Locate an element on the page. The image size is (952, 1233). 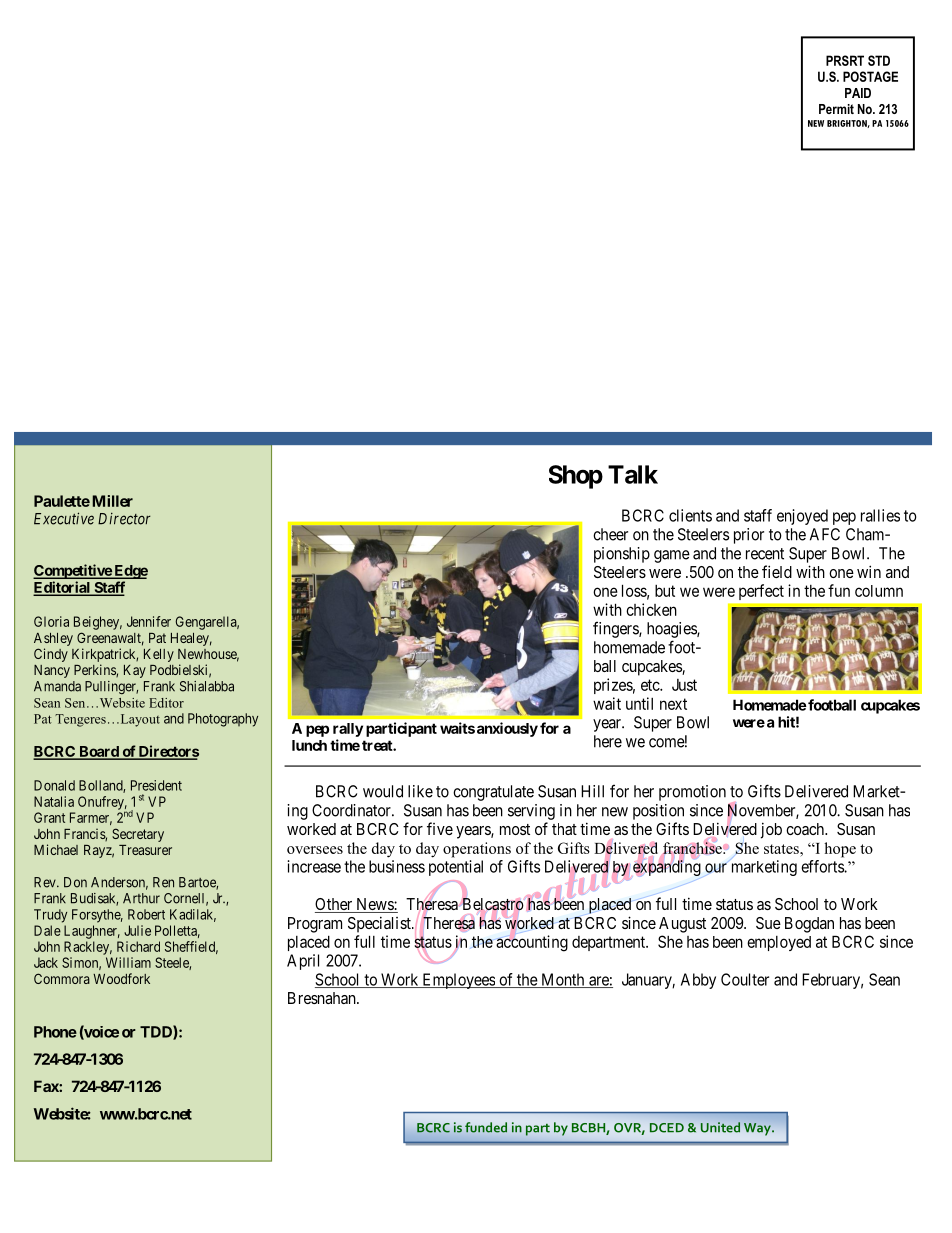
Phone is located at coordinates (55, 1032).
